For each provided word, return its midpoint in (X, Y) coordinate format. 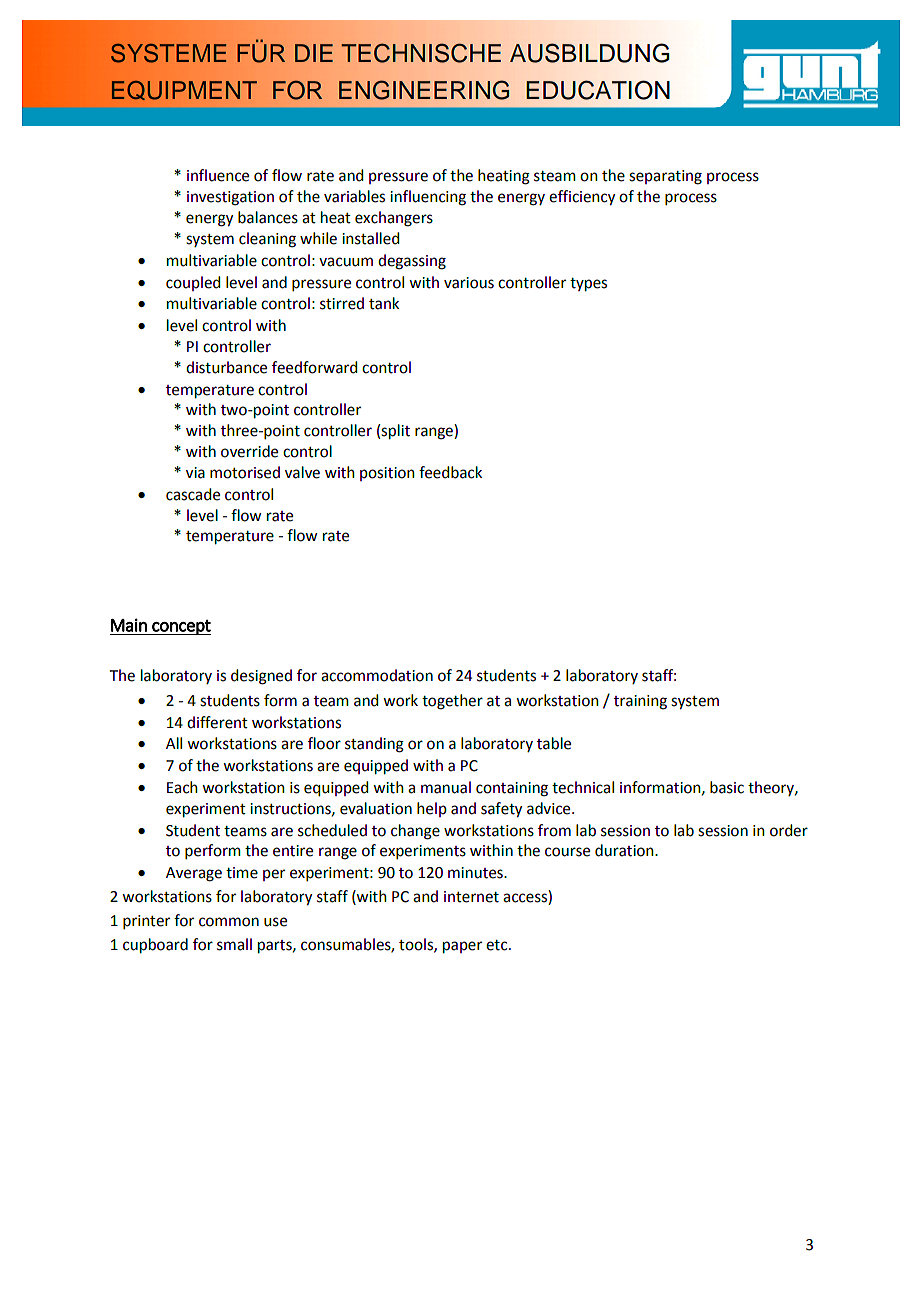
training (640, 702)
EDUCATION (598, 90)
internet (471, 897)
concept (180, 627)
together (452, 702)
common (229, 922)
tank (384, 303)
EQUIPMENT (184, 90)
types (588, 285)
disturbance (226, 367)
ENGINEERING (424, 90)
